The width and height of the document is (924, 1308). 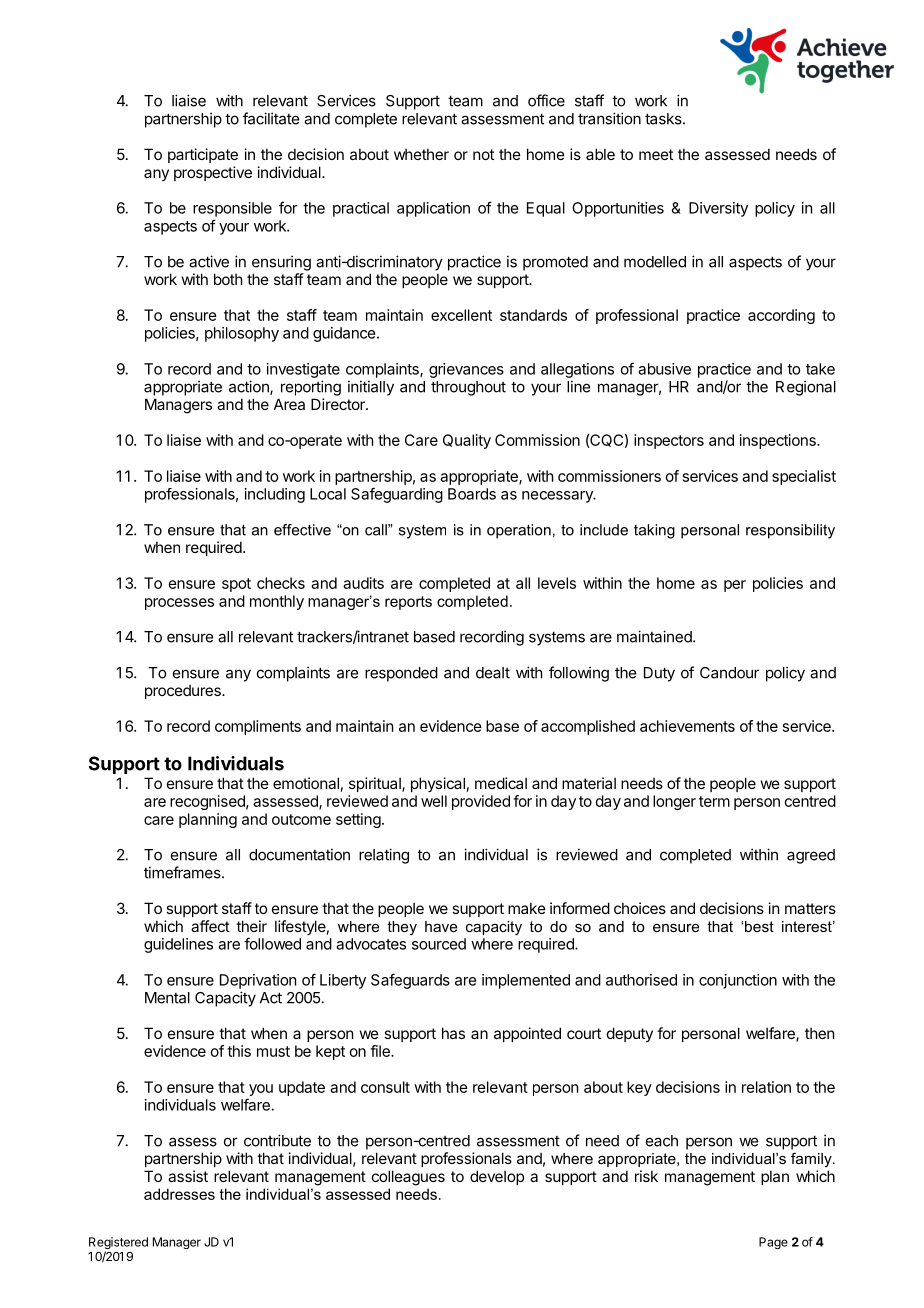 I want to click on not, so click(x=483, y=154).
